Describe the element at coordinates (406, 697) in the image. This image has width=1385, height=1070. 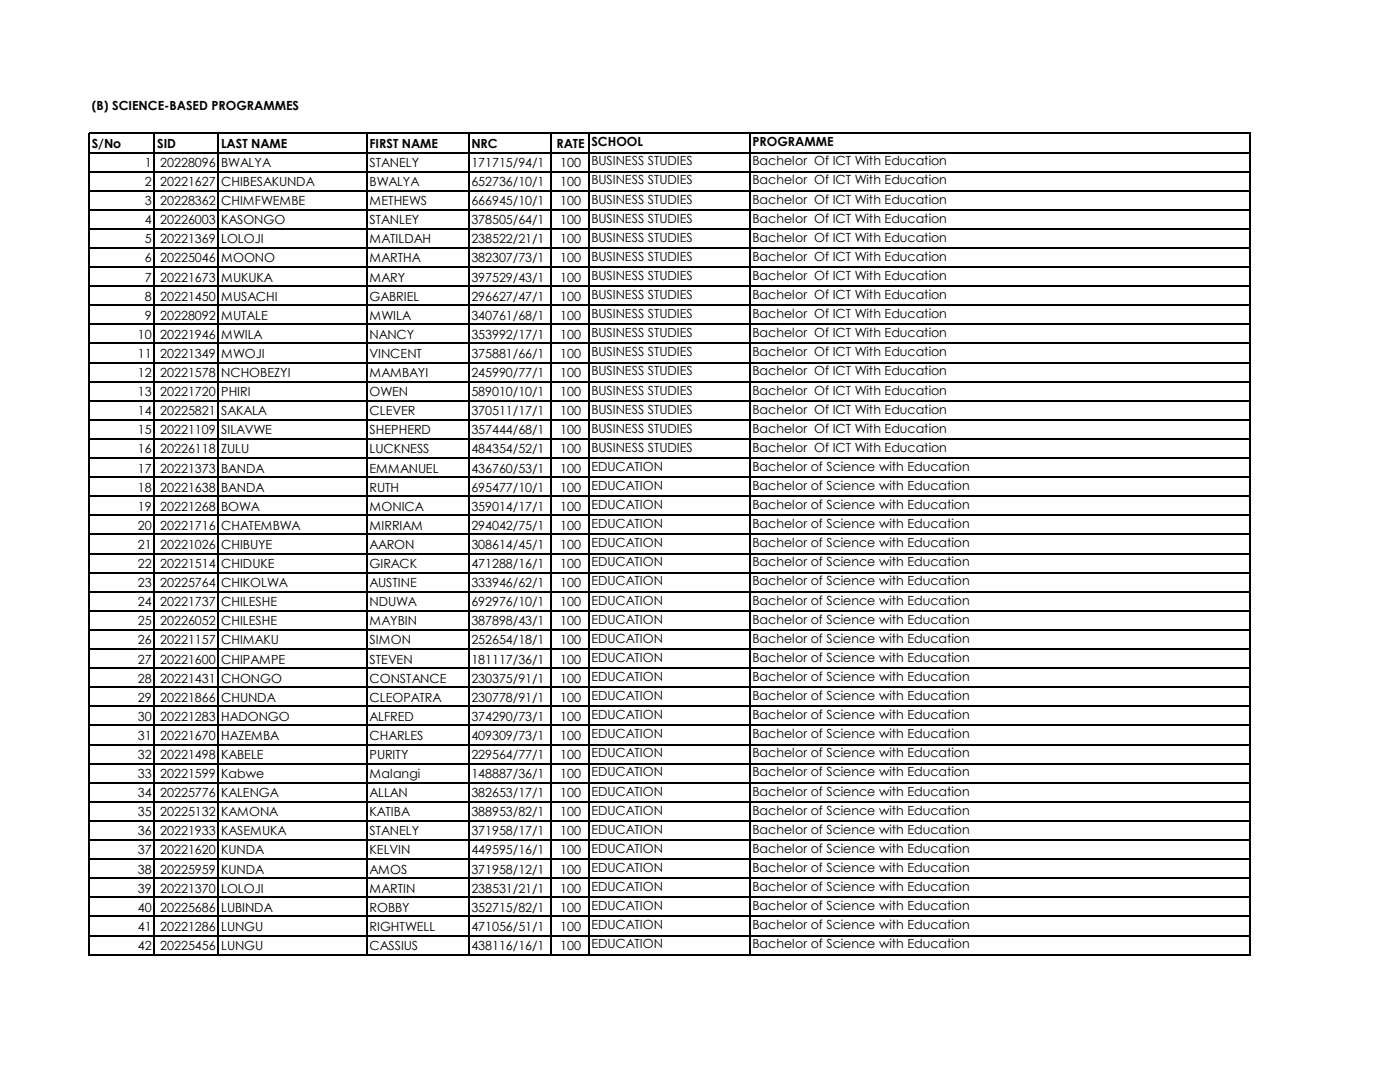
I see `CLEOPATRA` at that location.
